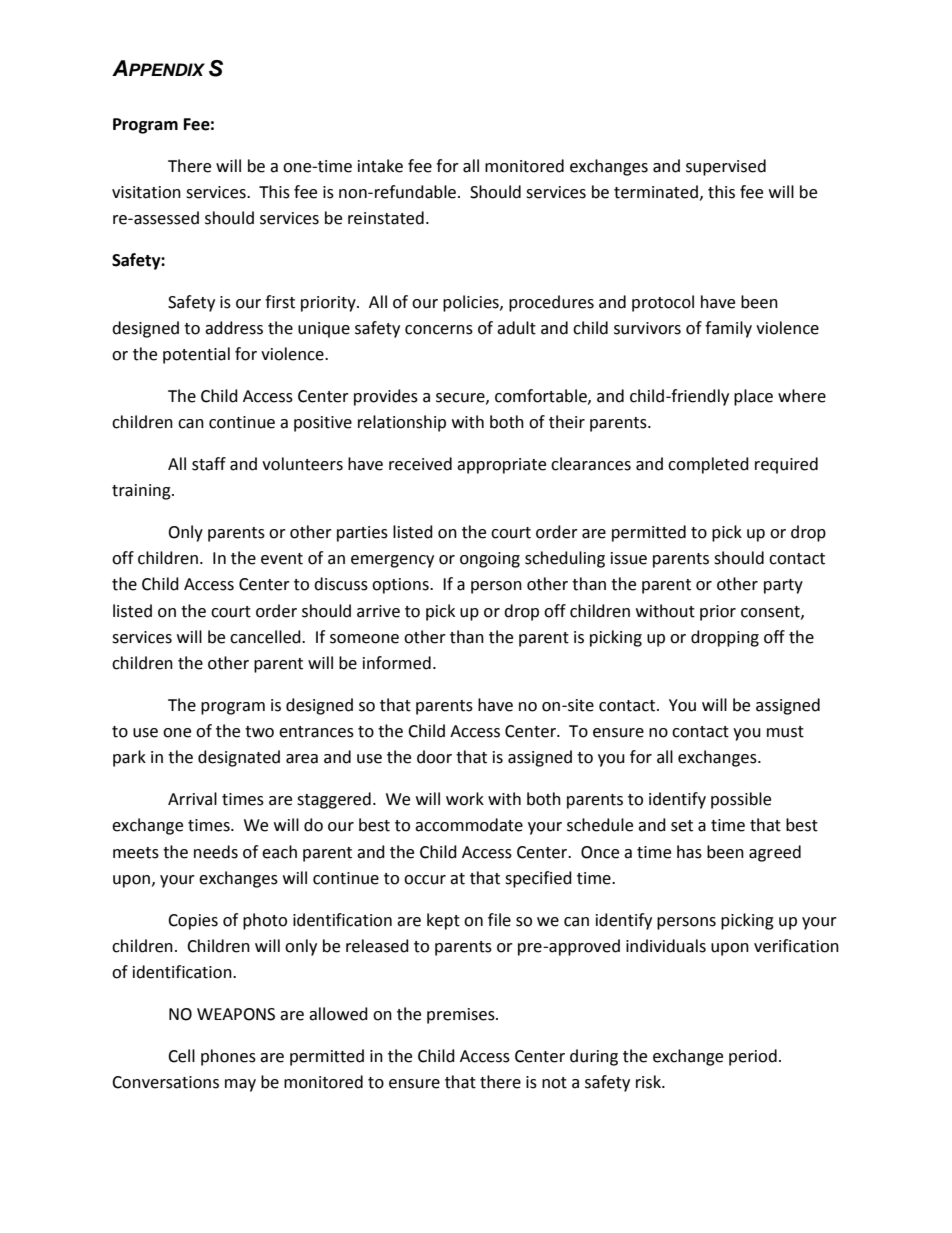 This screenshot has width=952, height=1233. I want to click on relationship, so click(402, 423).
